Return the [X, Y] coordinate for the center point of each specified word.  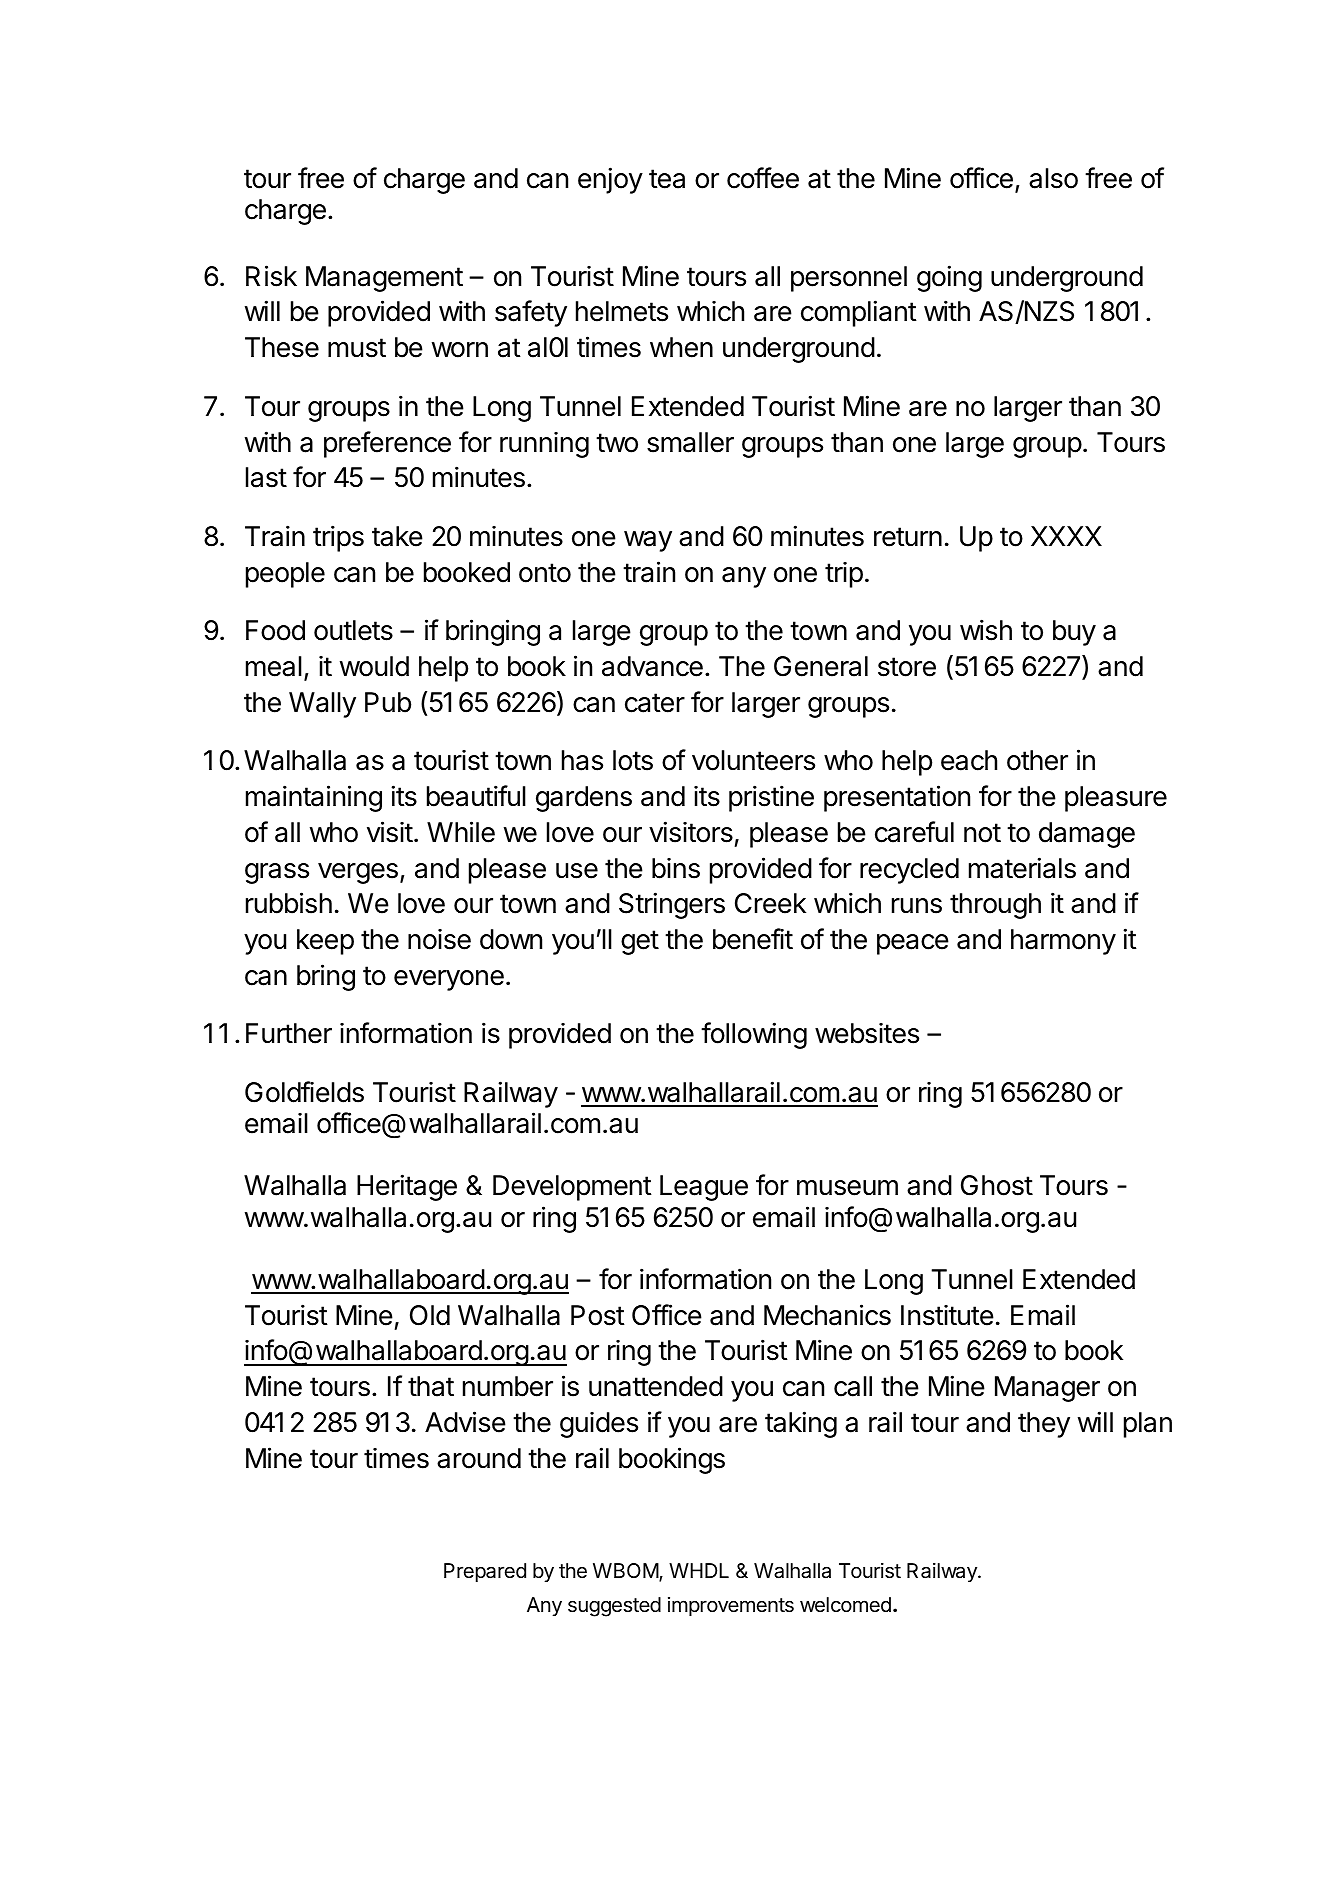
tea [667, 179]
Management [384, 279]
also [1053, 178]
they [1044, 1425]
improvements [731, 1606]
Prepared [485, 1572]
